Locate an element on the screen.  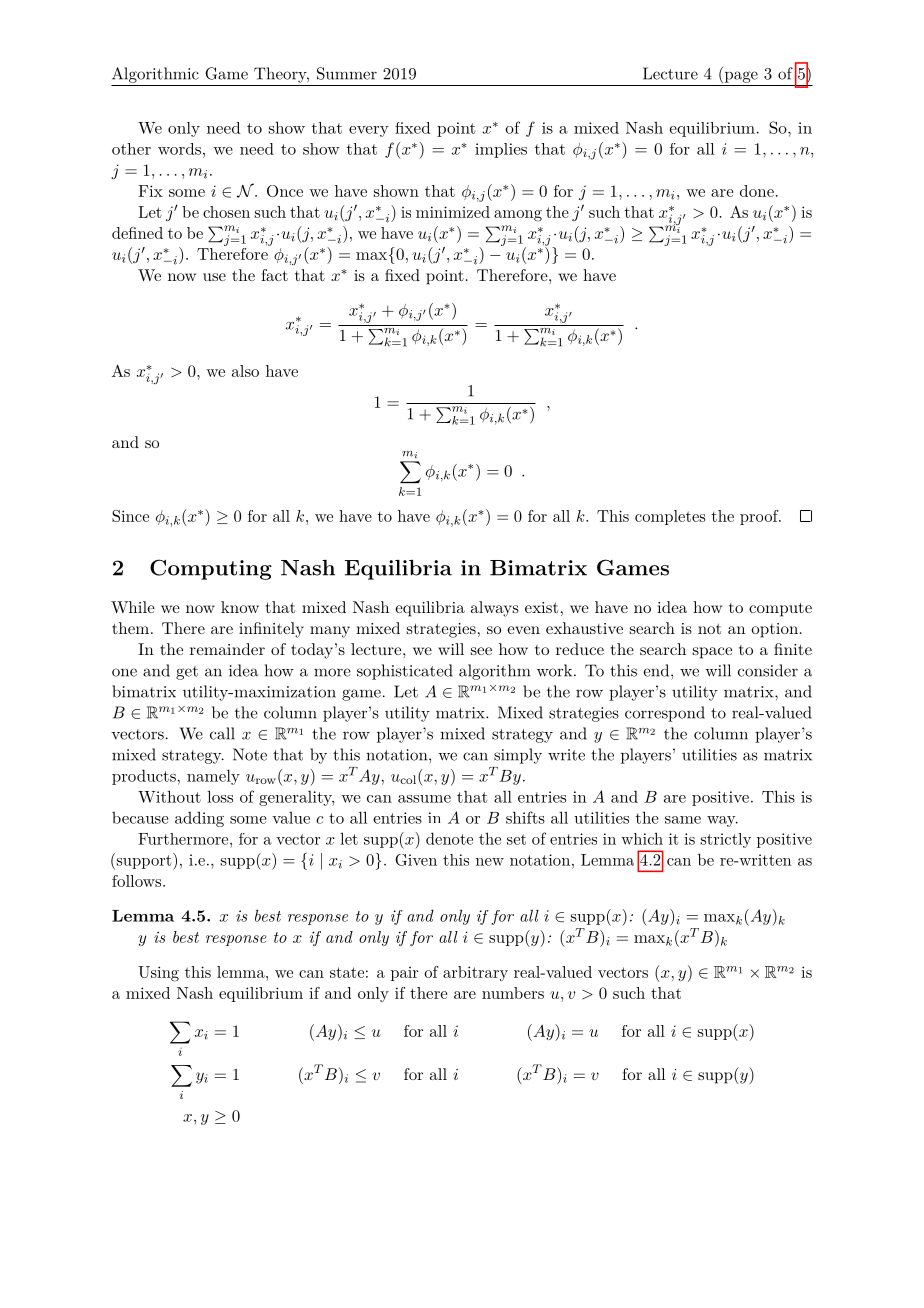
always is located at coordinates (495, 609).
